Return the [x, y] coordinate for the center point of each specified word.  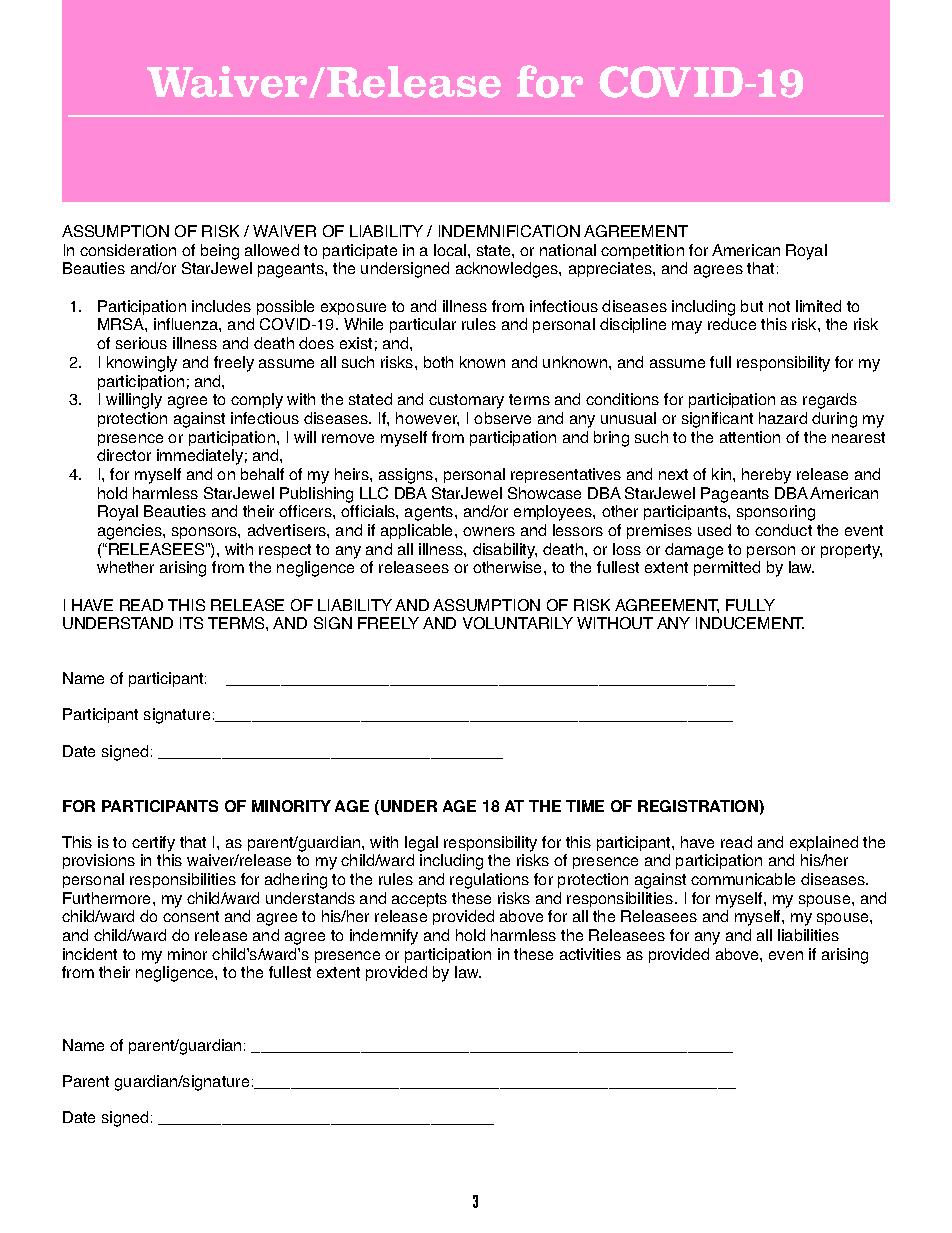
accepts [419, 900]
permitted [727, 568]
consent [191, 916]
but [752, 306]
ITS [191, 623]
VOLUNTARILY [518, 623]
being [220, 252]
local [451, 250]
